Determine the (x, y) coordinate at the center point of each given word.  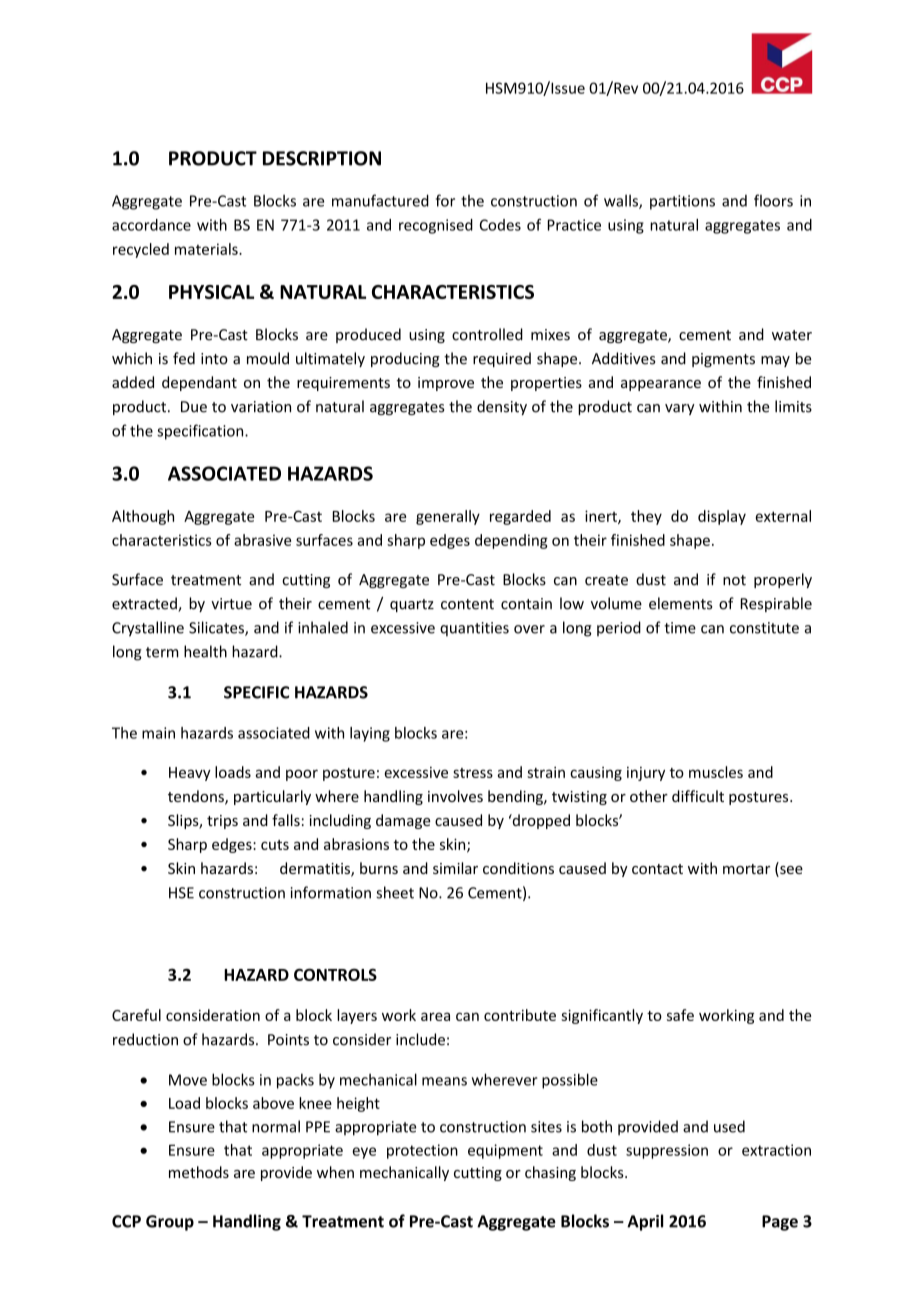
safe (680, 1015)
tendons (197, 797)
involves (455, 796)
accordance (151, 225)
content (467, 604)
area (435, 1016)
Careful (136, 1015)
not (734, 580)
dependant (199, 383)
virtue (231, 604)
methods (199, 1172)
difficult (698, 796)
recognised (436, 226)
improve (446, 384)
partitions (682, 202)
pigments (723, 360)
